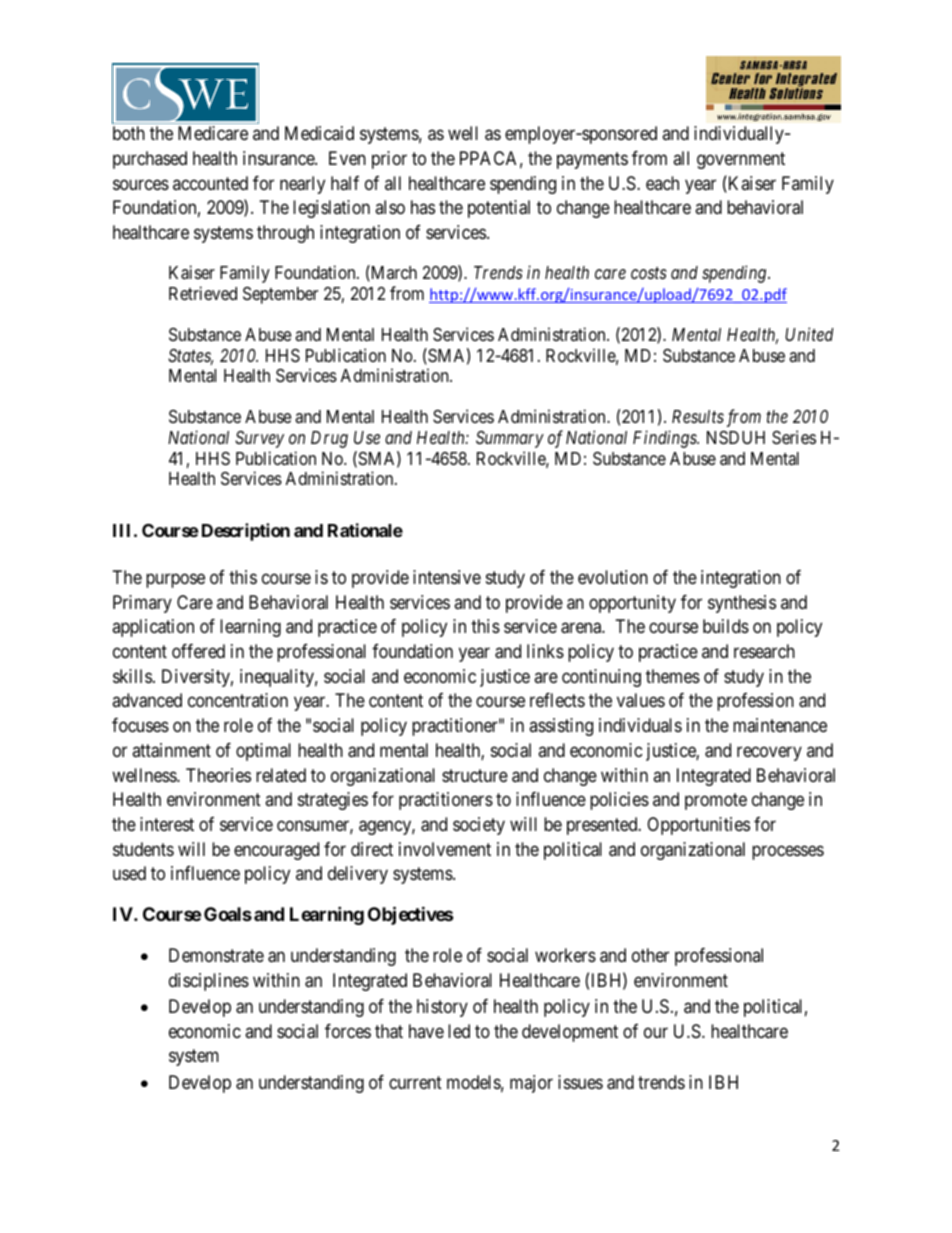 This image has width=952, height=1233. I want to click on accounted, so click(210, 183).
